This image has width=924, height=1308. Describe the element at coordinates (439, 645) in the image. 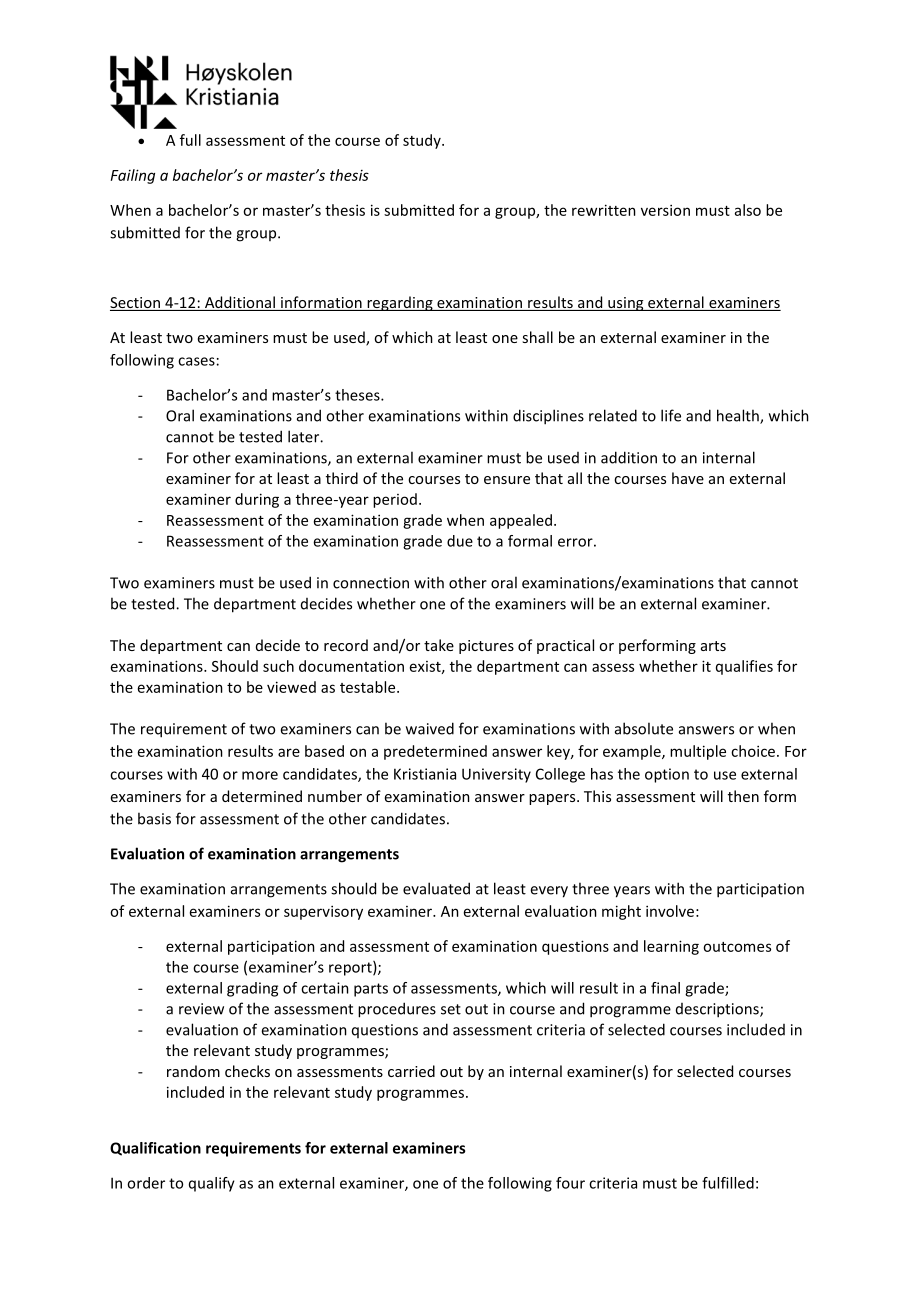

I see `take` at that location.
